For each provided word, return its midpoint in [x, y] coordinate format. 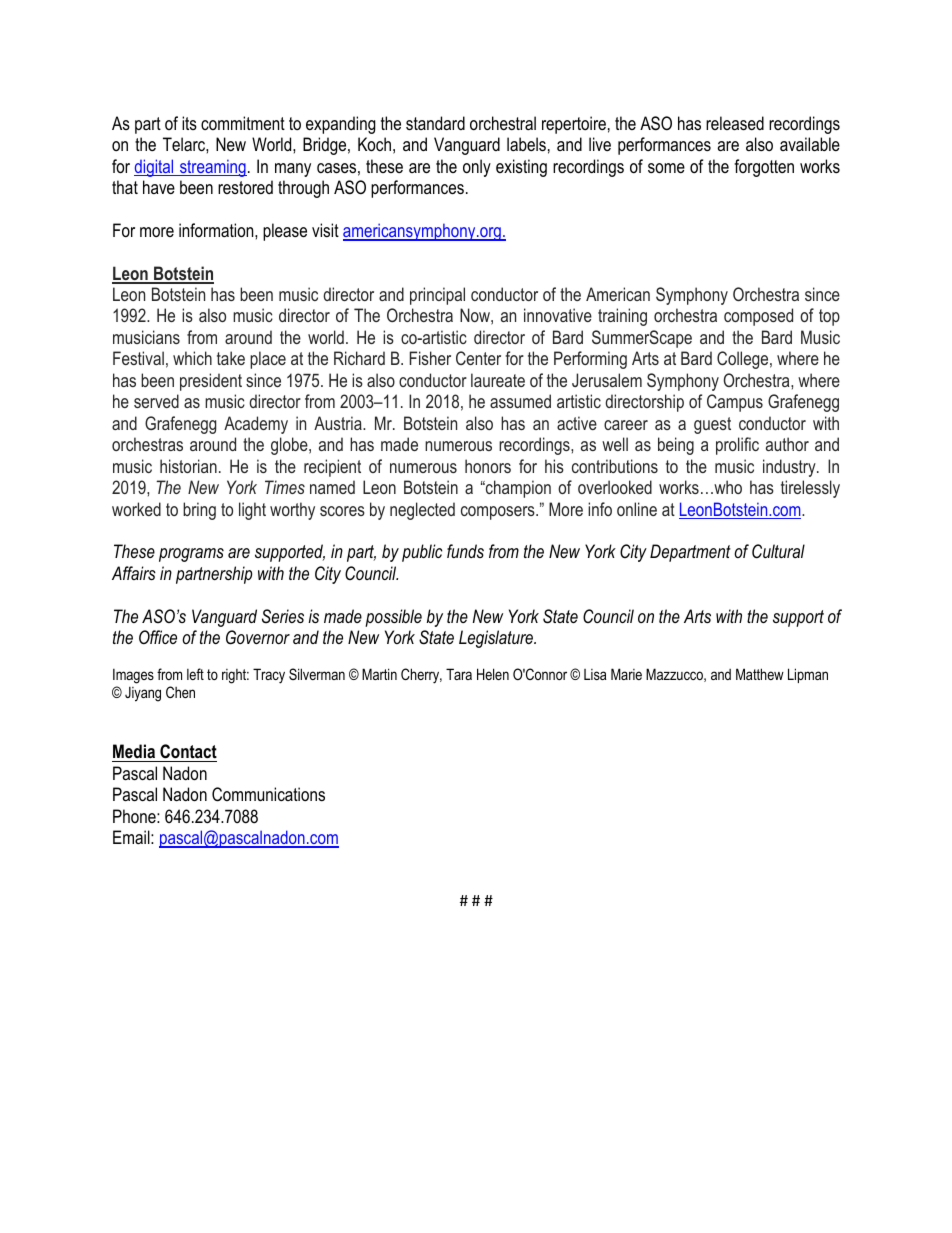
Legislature [497, 639]
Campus [735, 403]
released [735, 123]
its [189, 123]
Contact [187, 753]
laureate [498, 380]
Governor [258, 637]
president [211, 382]
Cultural [778, 551]
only [477, 168]
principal [437, 296]
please [285, 232]
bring [199, 511]
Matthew [760, 674]
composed [758, 317]
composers [499, 513]
